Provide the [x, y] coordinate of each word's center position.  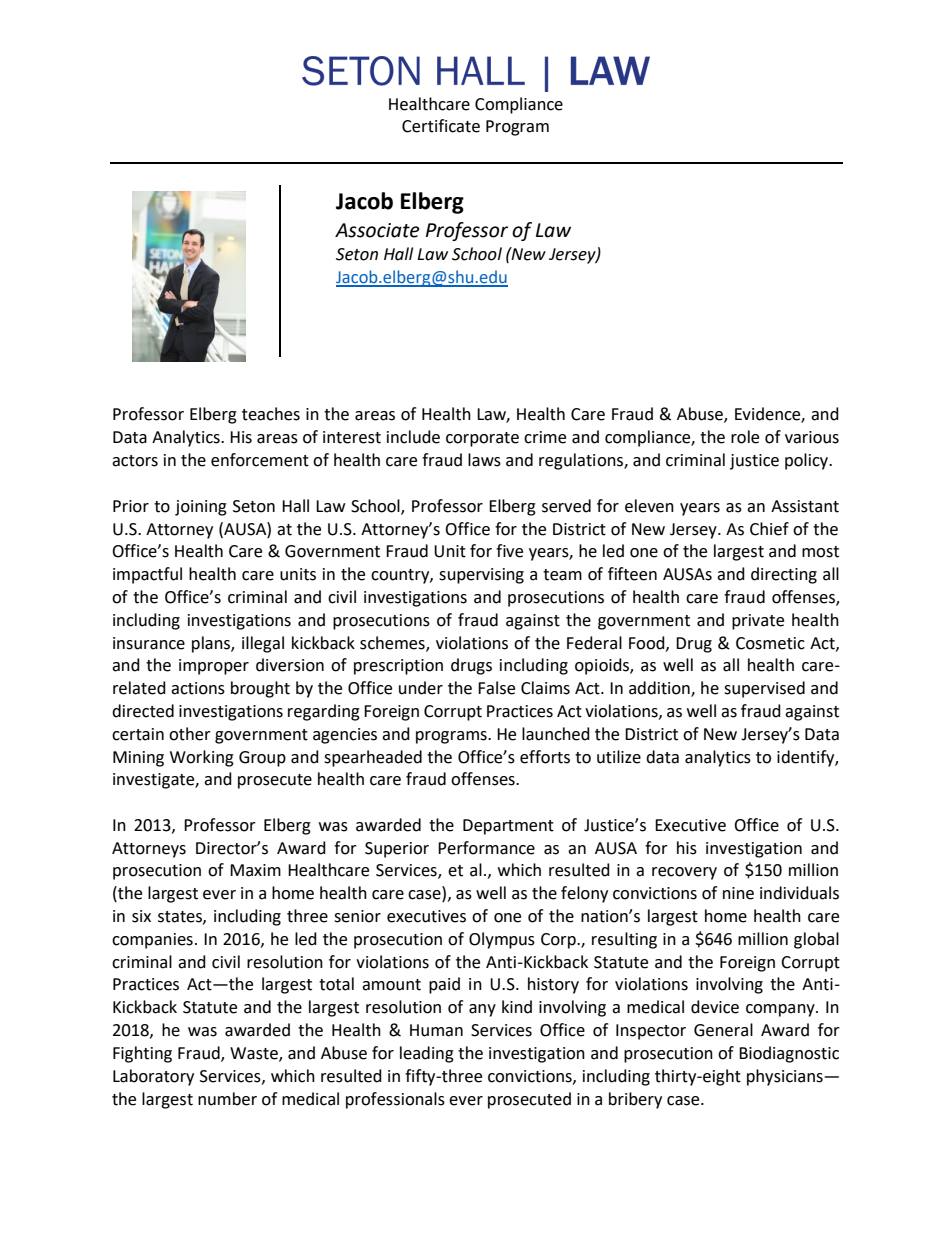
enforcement [260, 460]
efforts [545, 757]
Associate [377, 230]
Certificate [441, 126]
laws [484, 460]
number [227, 1099]
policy [807, 461]
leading [427, 1054]
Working [202, 758]
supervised [764, 689]
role [745, 437]
